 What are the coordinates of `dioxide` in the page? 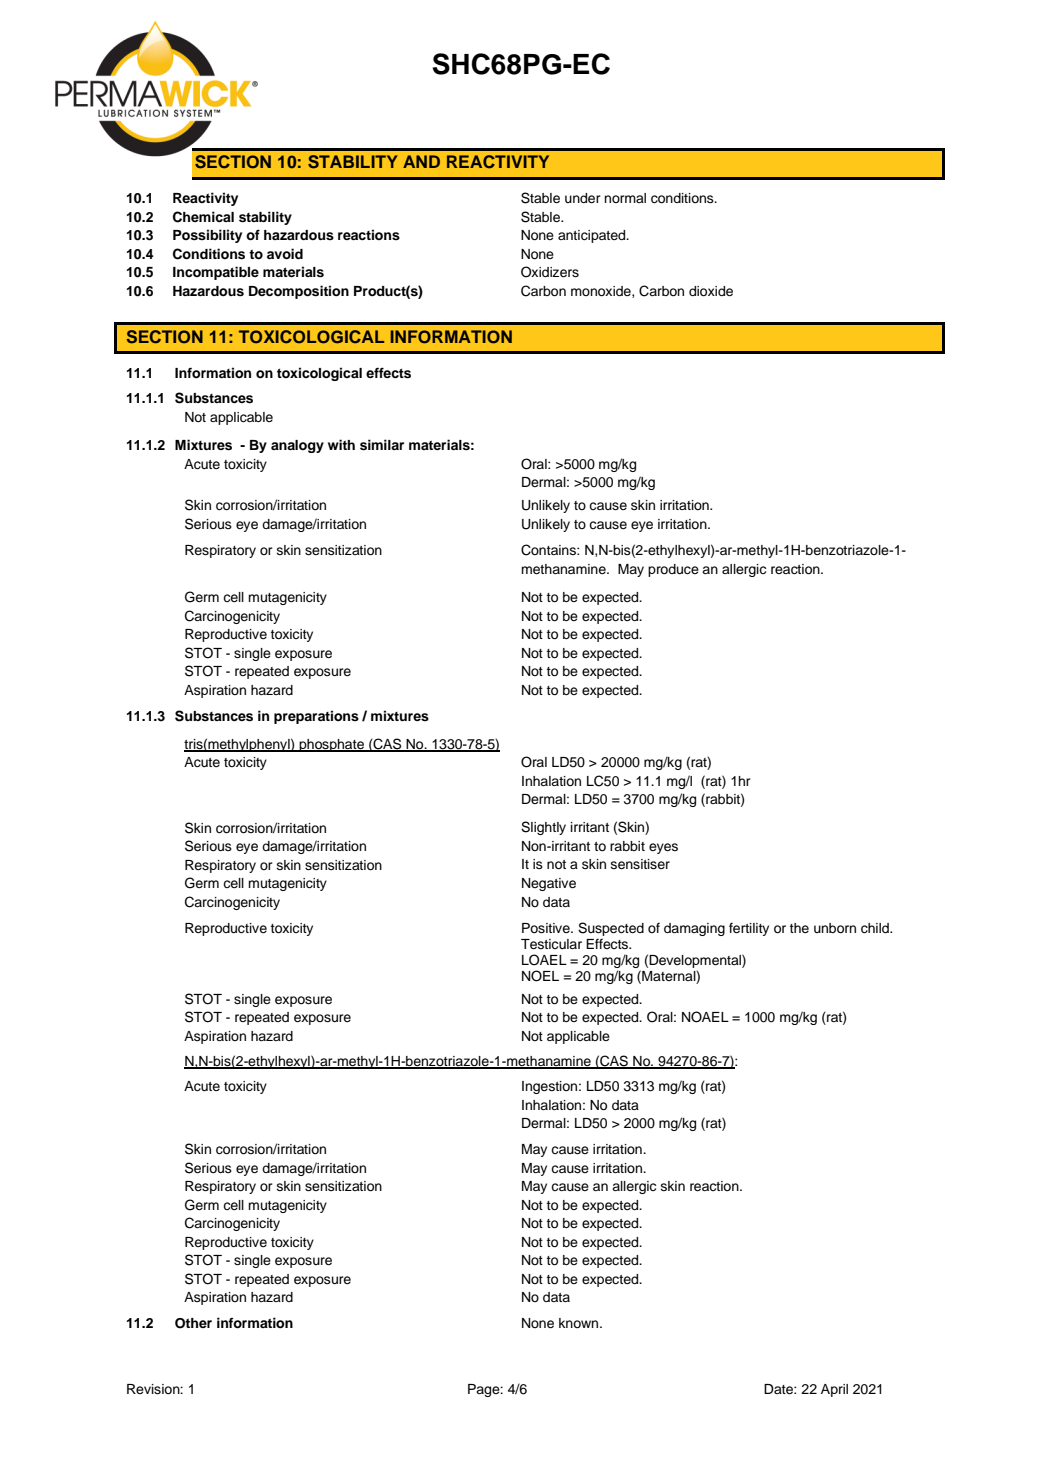 It's located at (711, 291).
